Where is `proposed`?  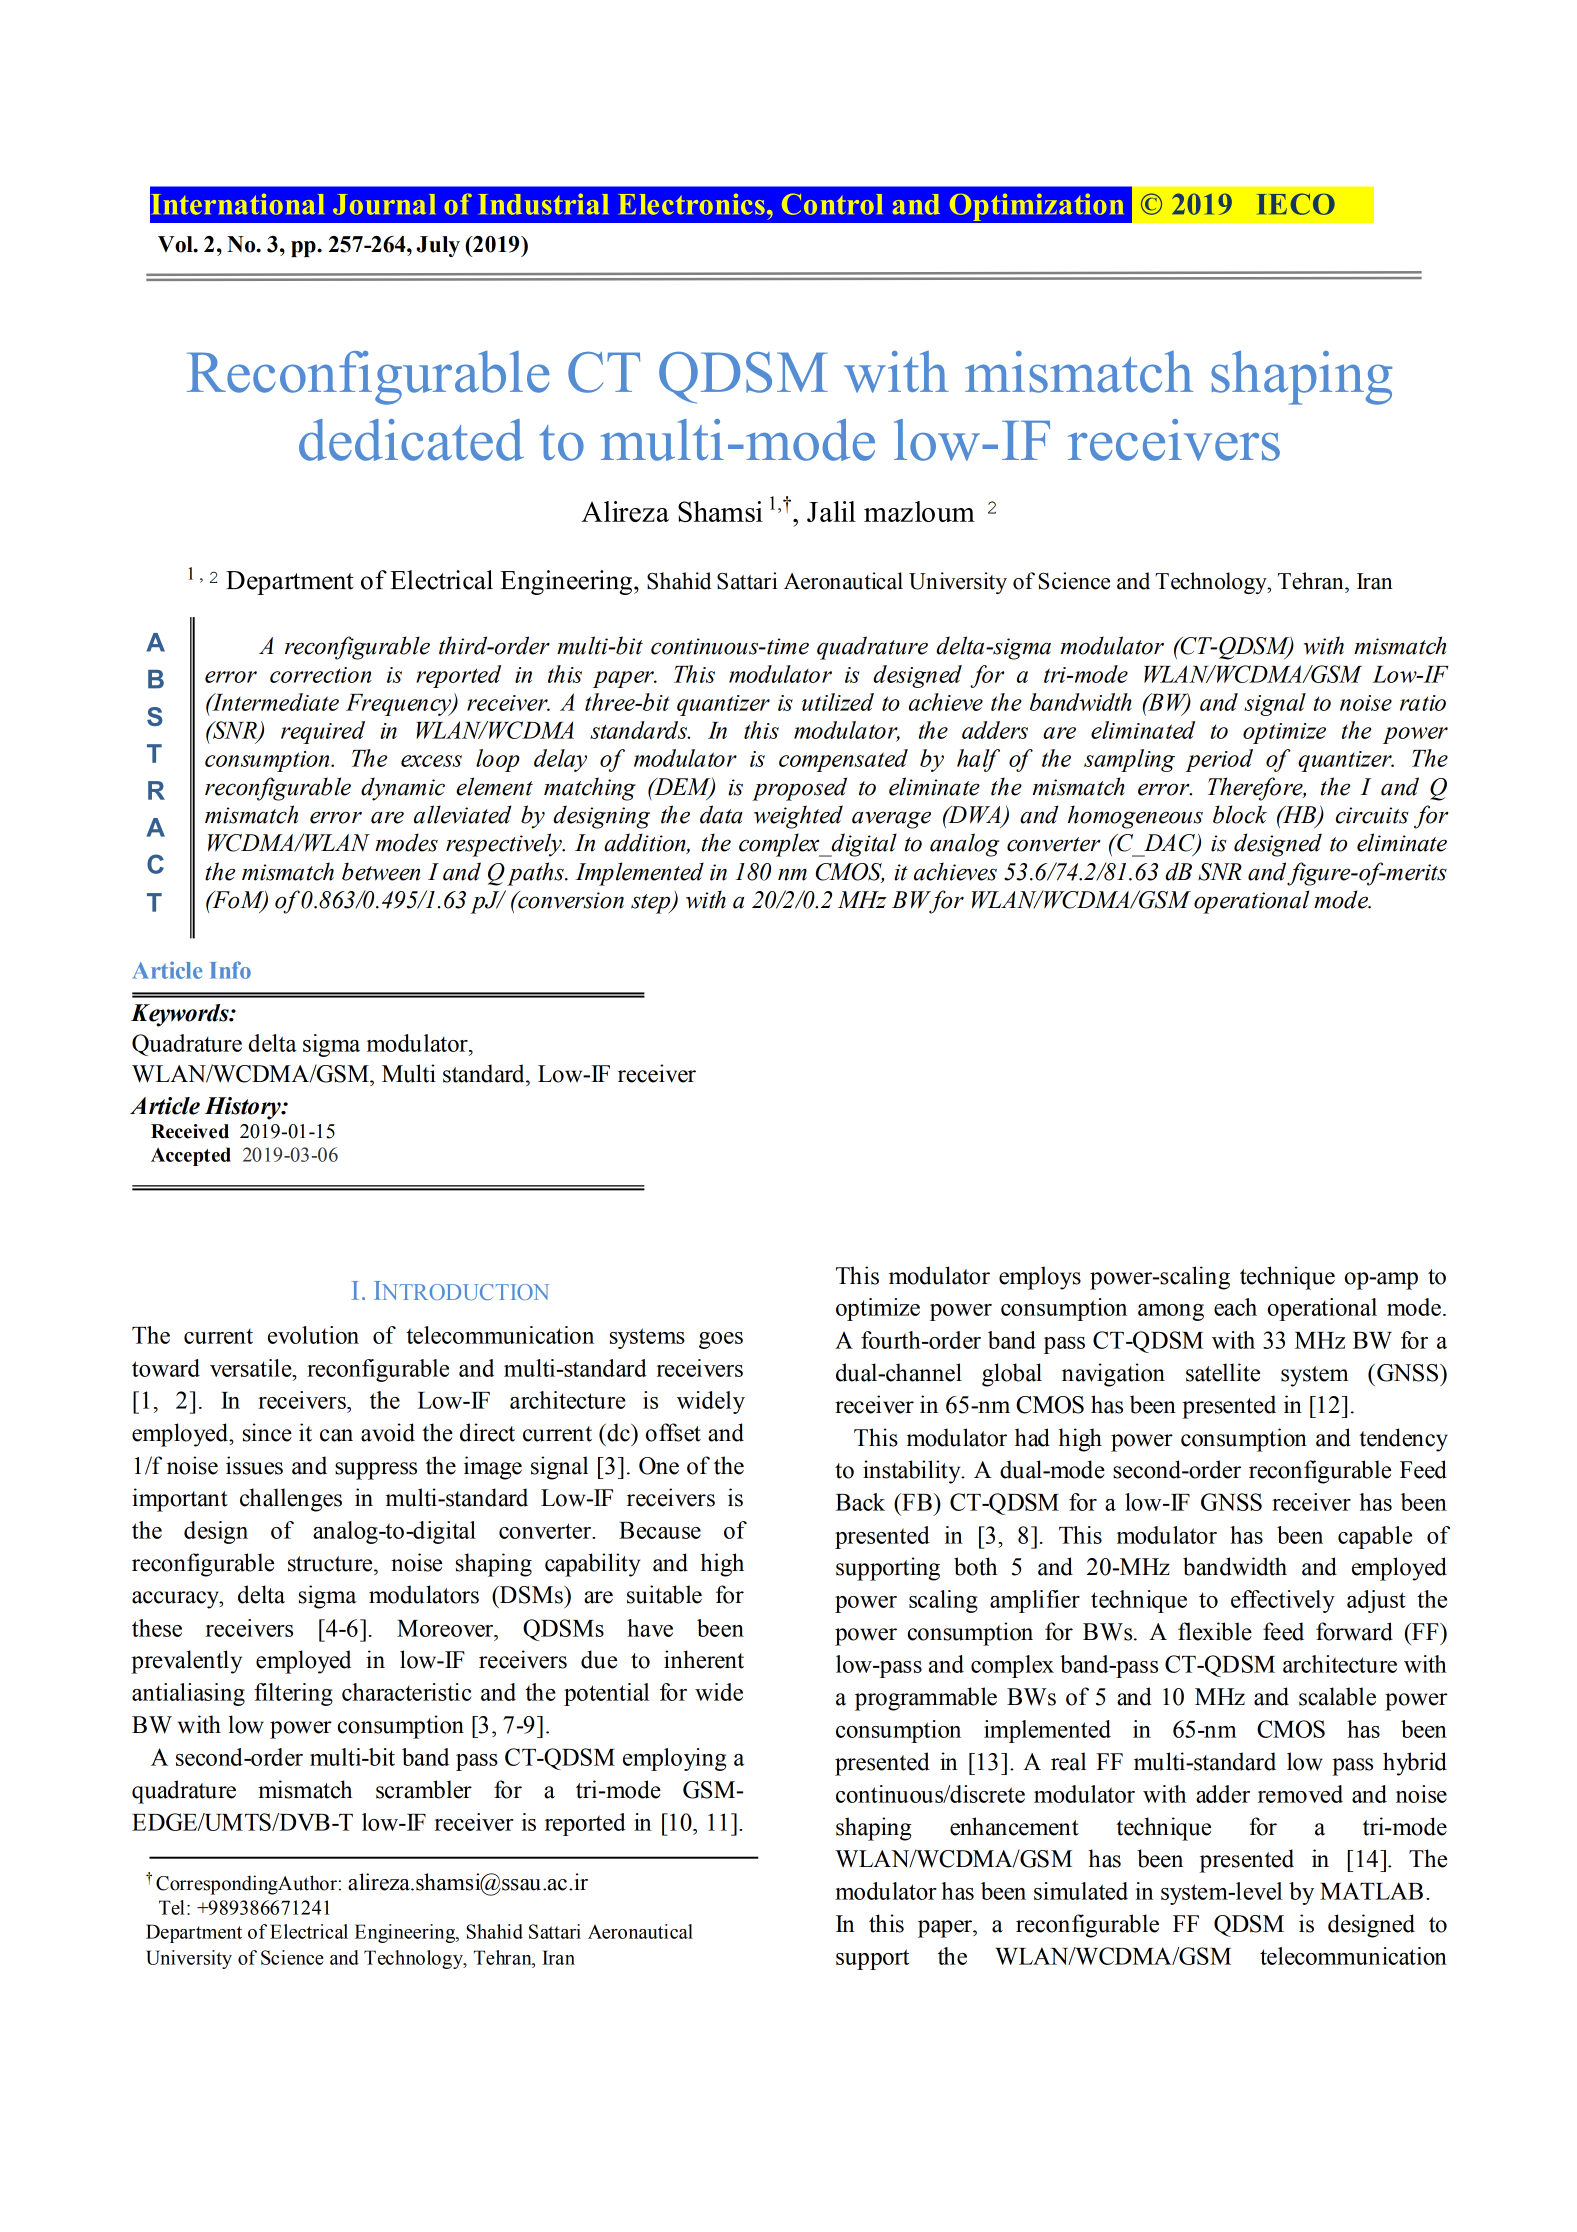 proposed is located at coordinates (799, 789).
